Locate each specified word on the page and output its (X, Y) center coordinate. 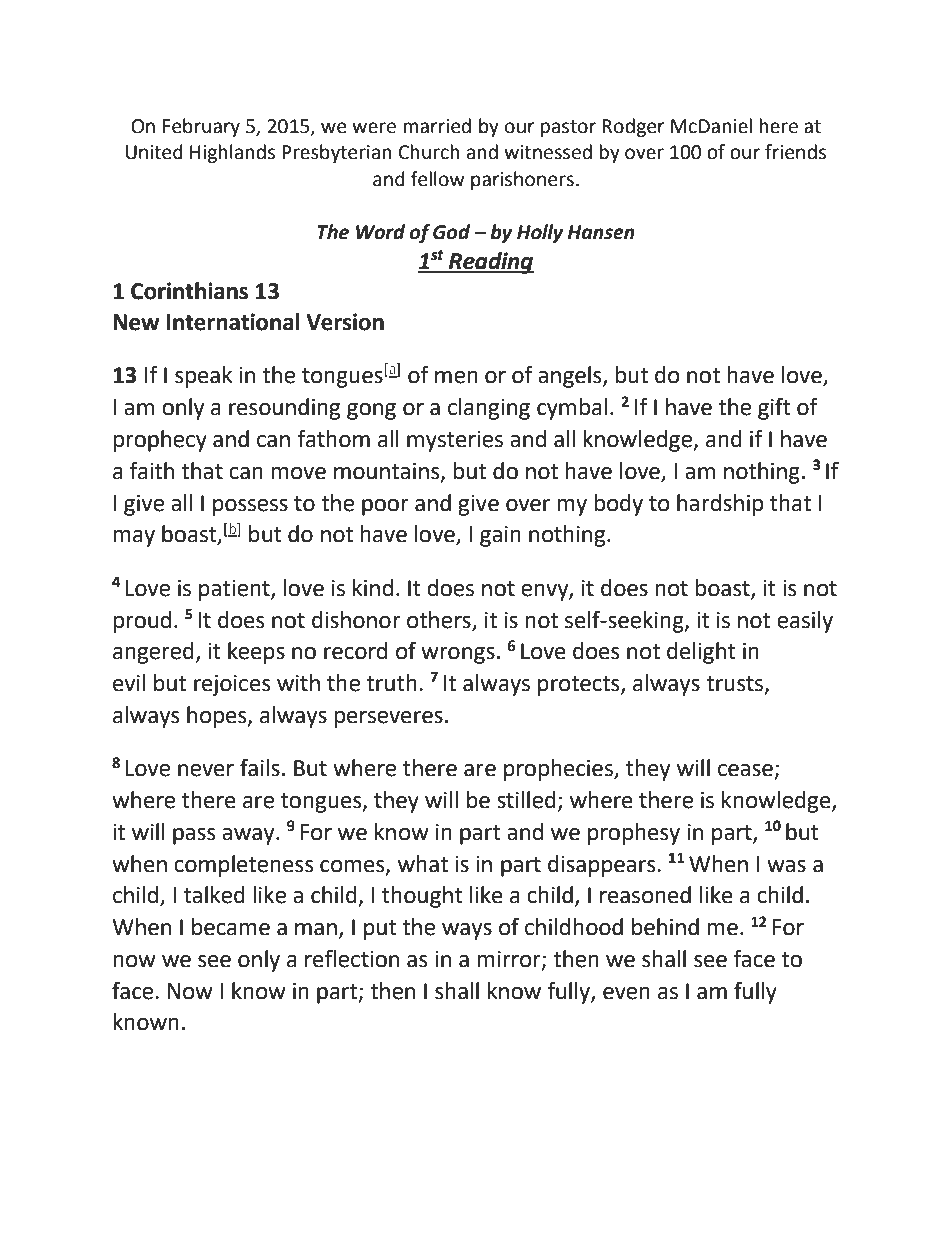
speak (204, 377)
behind (665, 927)
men (456, 377)
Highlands (232, 153)
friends (795, 152)
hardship (720, 505)
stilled (526, 800)
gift (774, 409)
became (231, 927)
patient (235, 590)
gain (500, 536)
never (206, 770)
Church (429, 152)
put (380, 930)
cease (746, 771)
